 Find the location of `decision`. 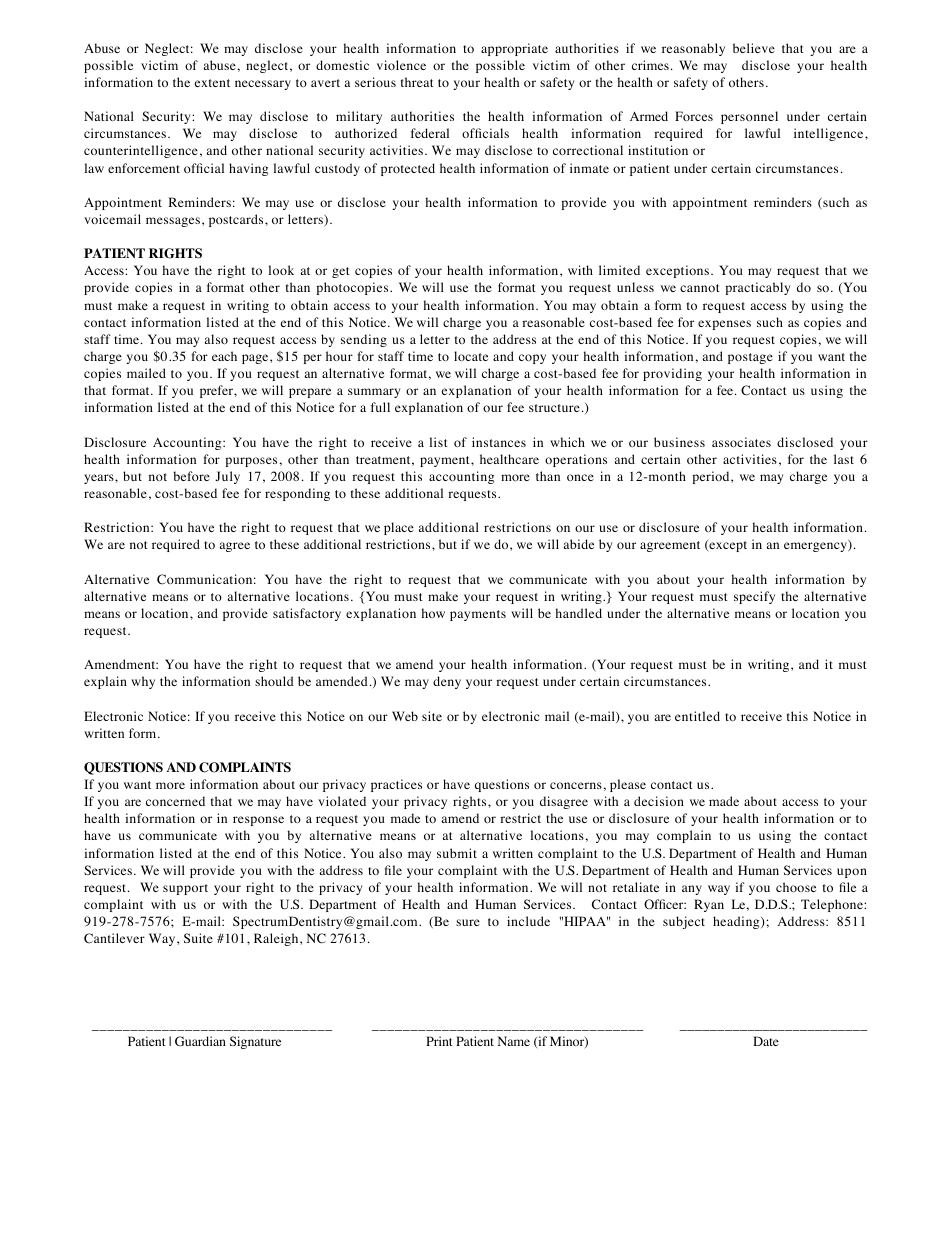

decision is located at coordinates (659, 801).
